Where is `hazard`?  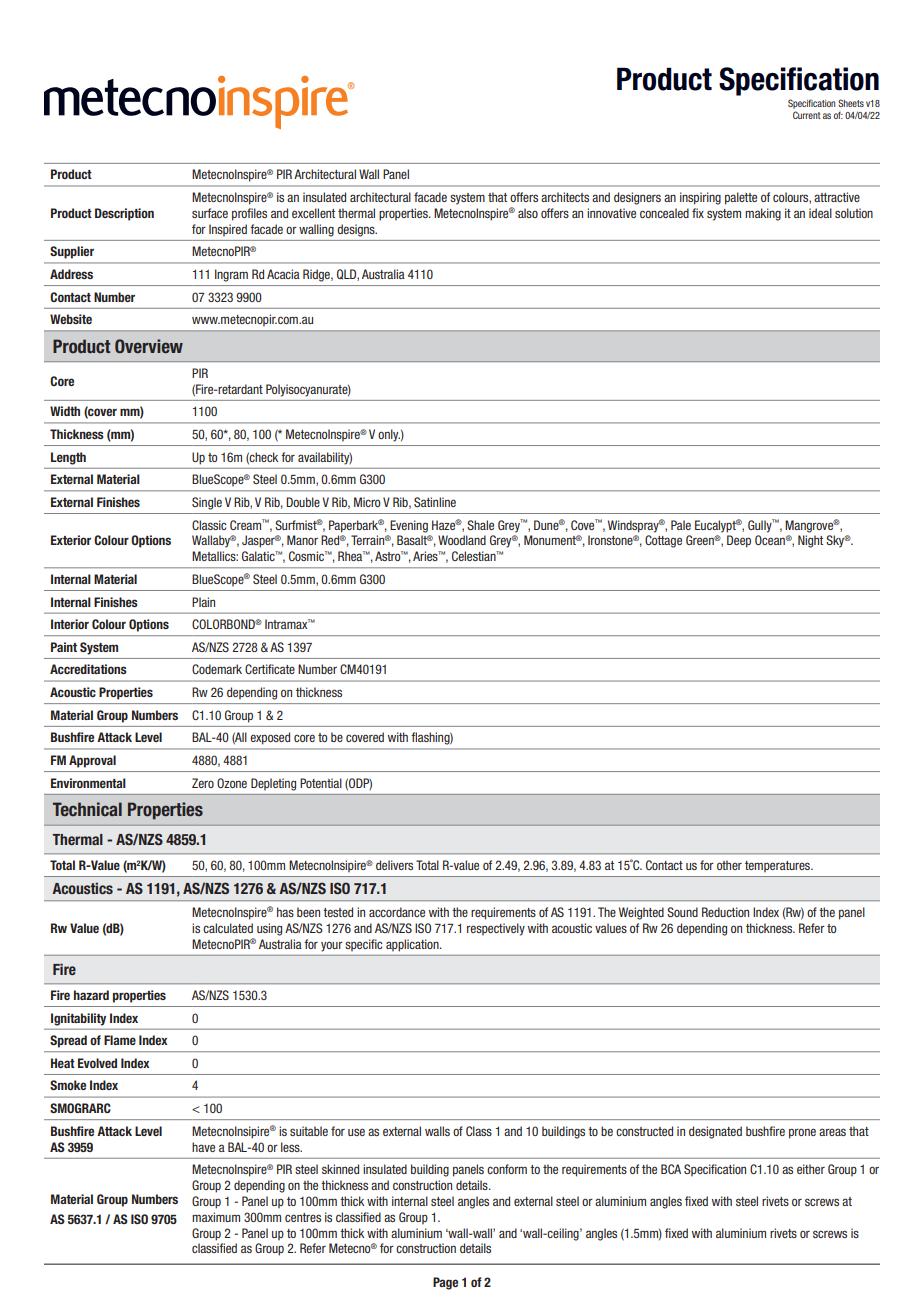
hazard is located at coordinates (91, 995).
